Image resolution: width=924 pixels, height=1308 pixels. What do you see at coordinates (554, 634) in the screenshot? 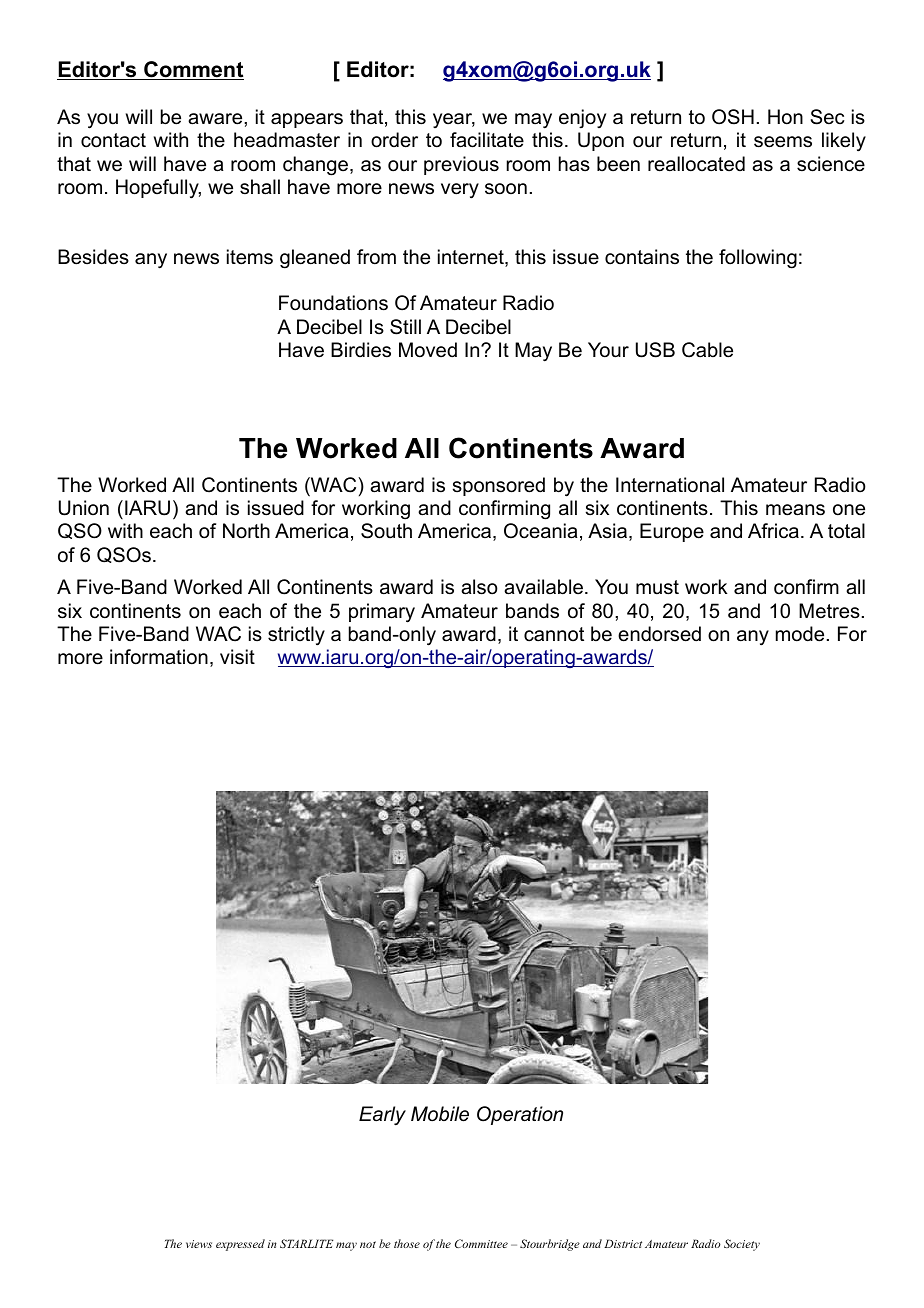
I see `cannot` at bounding box center [554, 634].
